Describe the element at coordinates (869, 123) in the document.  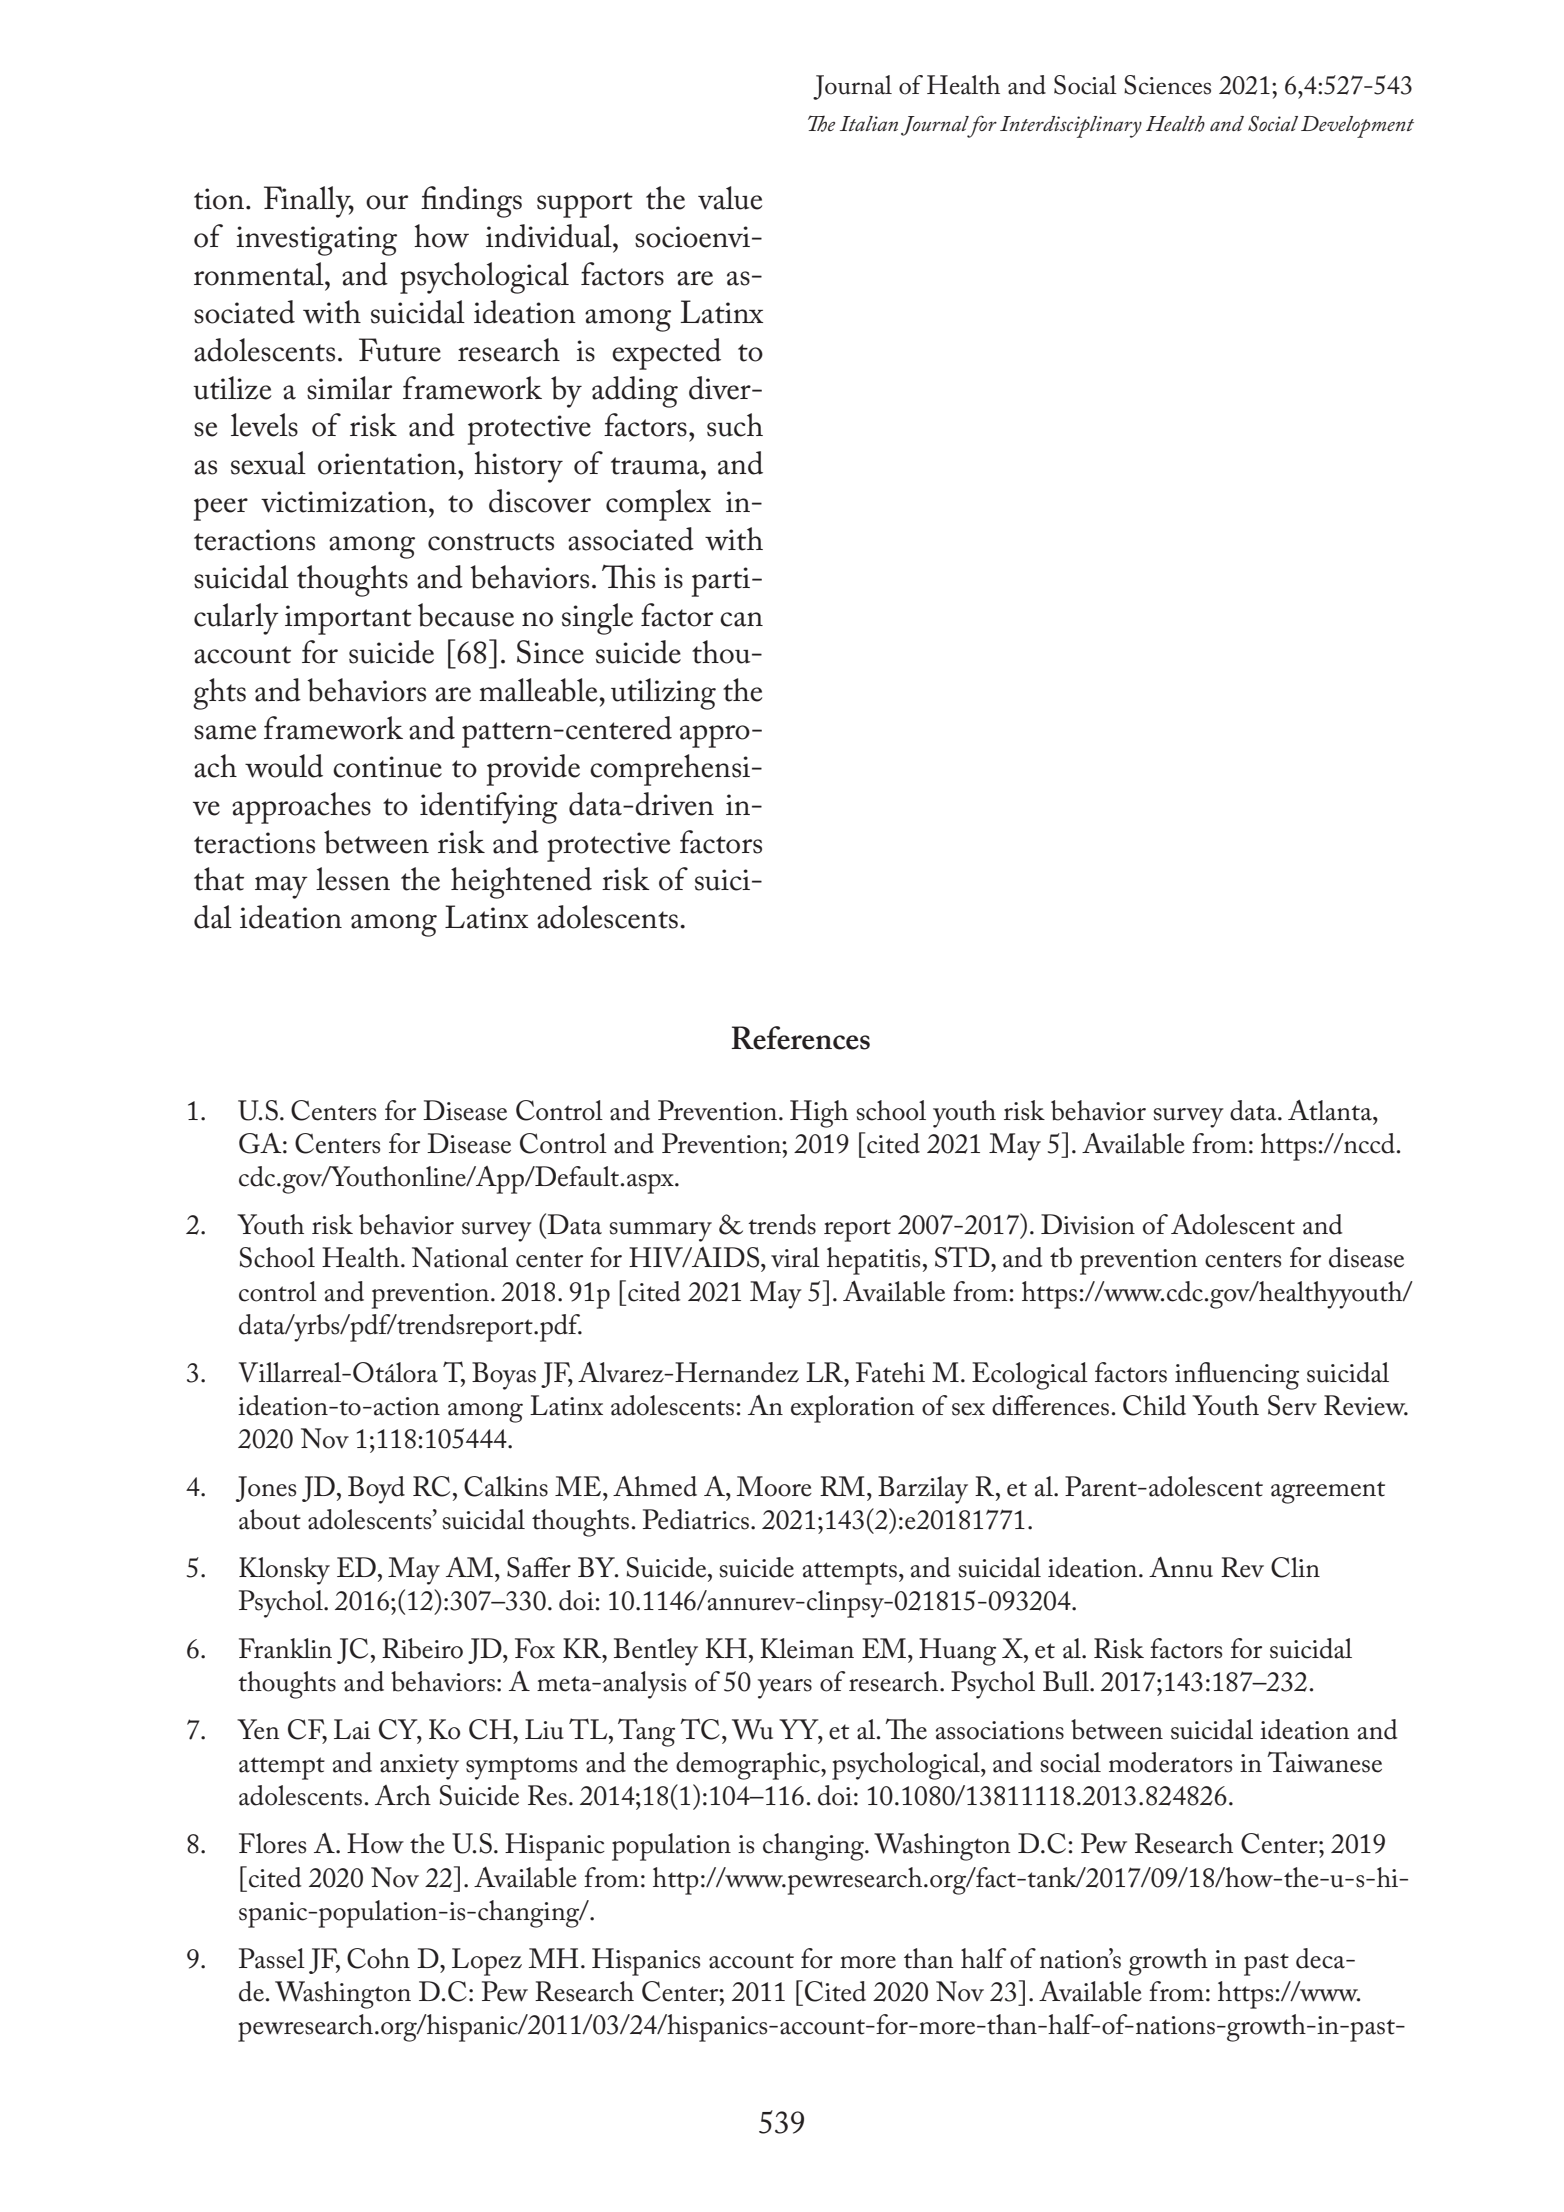
I see `Italian` at that location.
